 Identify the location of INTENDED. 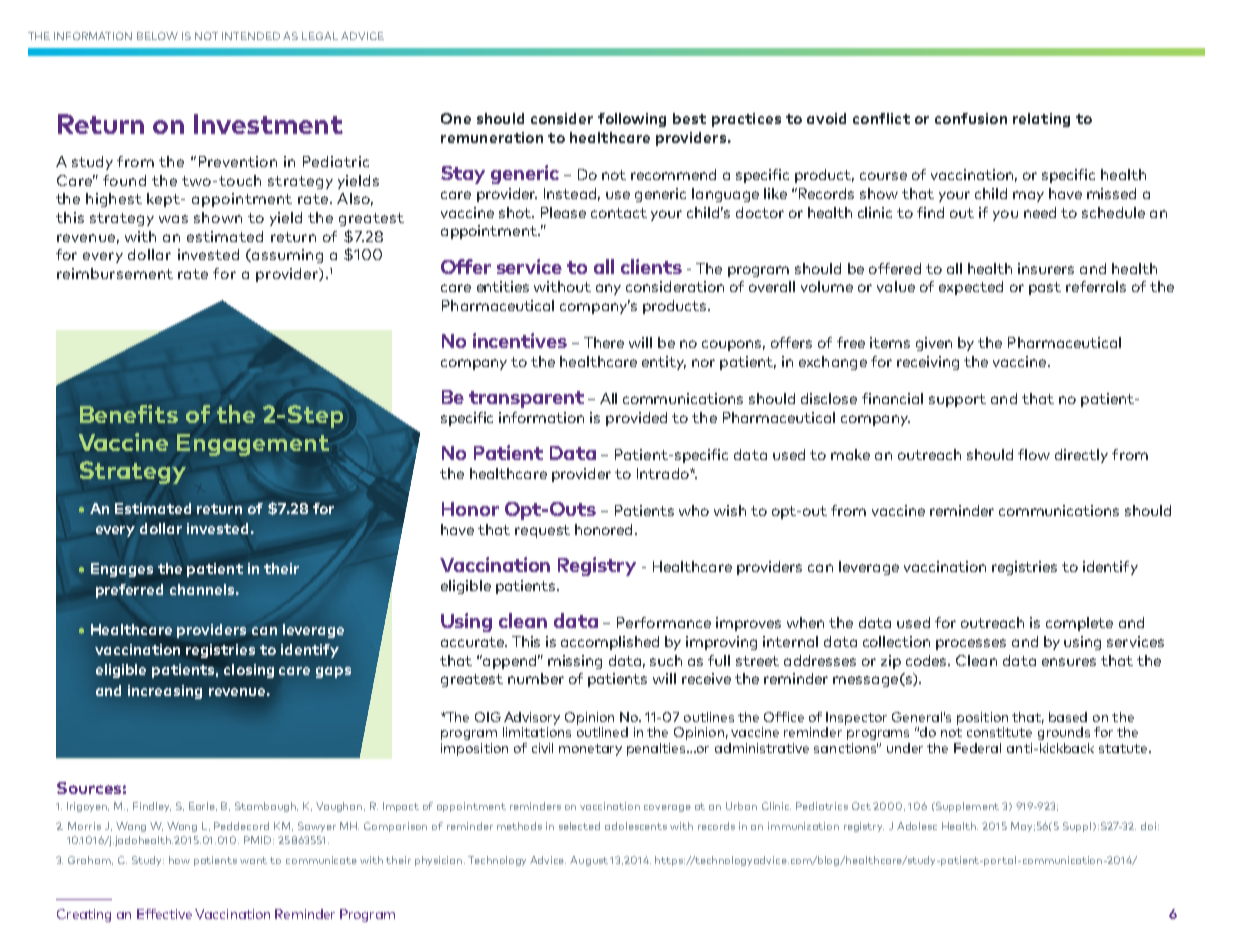
(251, 36).
